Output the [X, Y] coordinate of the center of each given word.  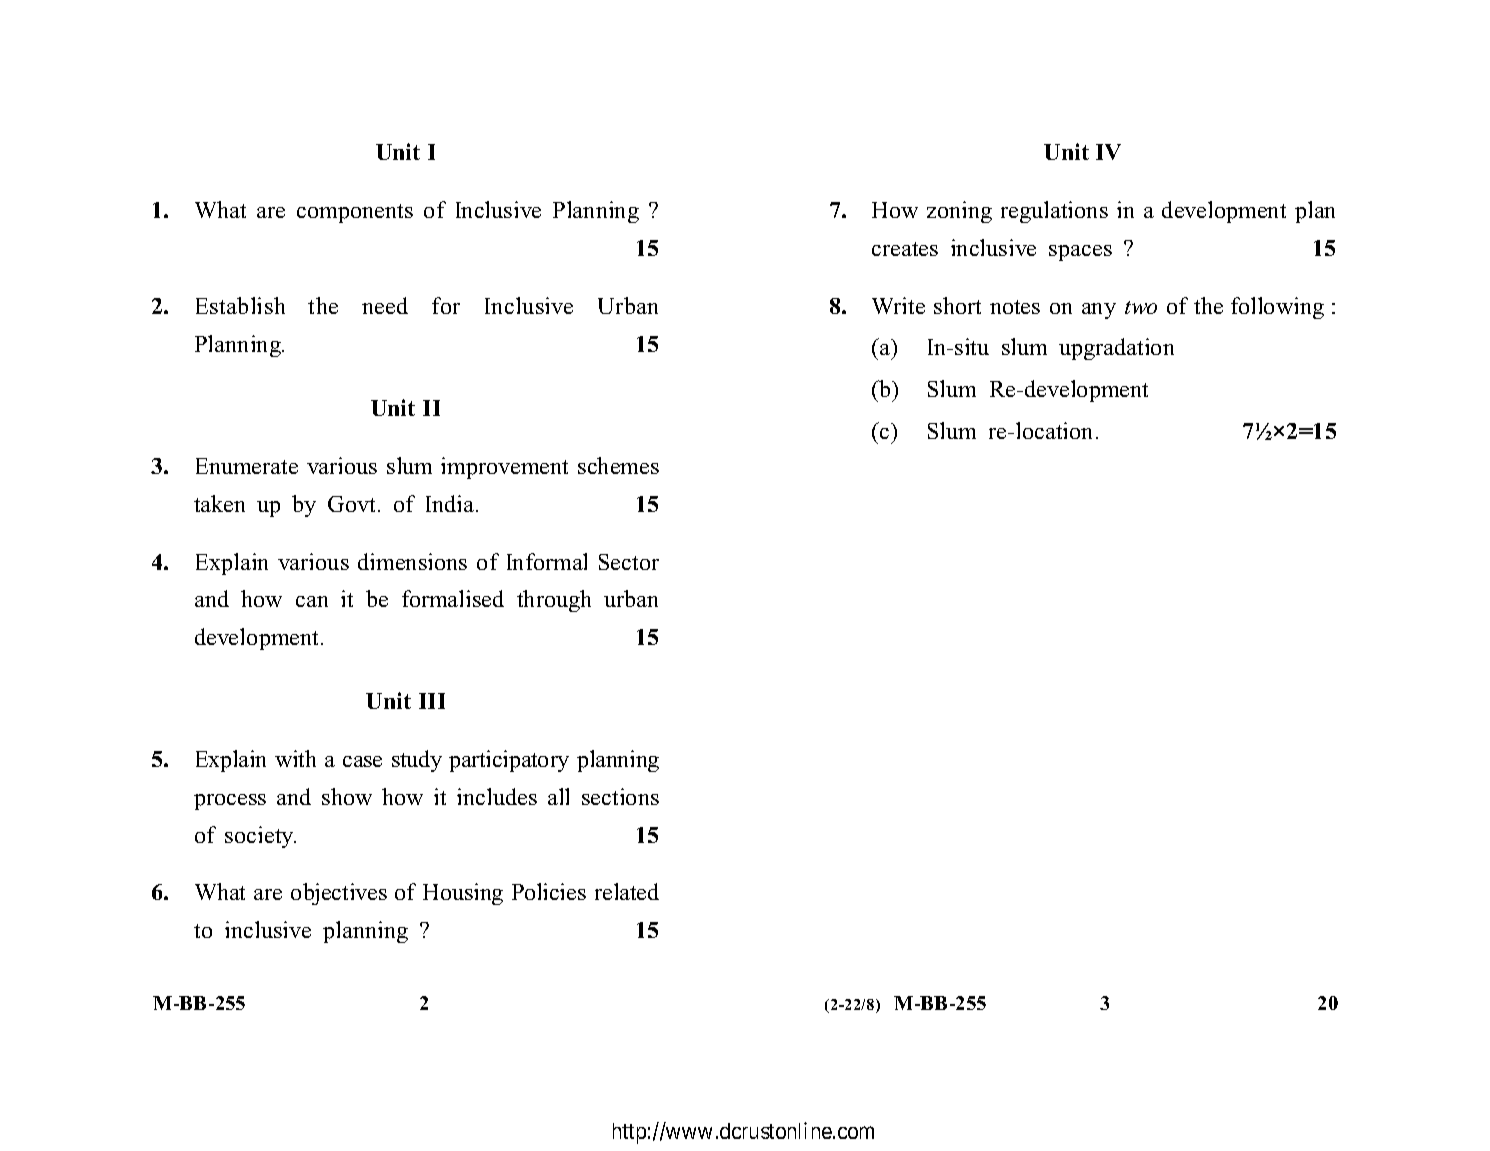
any [1099, 311]
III [432, 701]
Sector [629, 562]
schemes [618, 465]
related [627, 891]
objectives [339, 894]
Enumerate [247, 466]
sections [620, 796]
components [355, 213]
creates [905, 249]
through [554, 601]
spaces [1080, 253]
